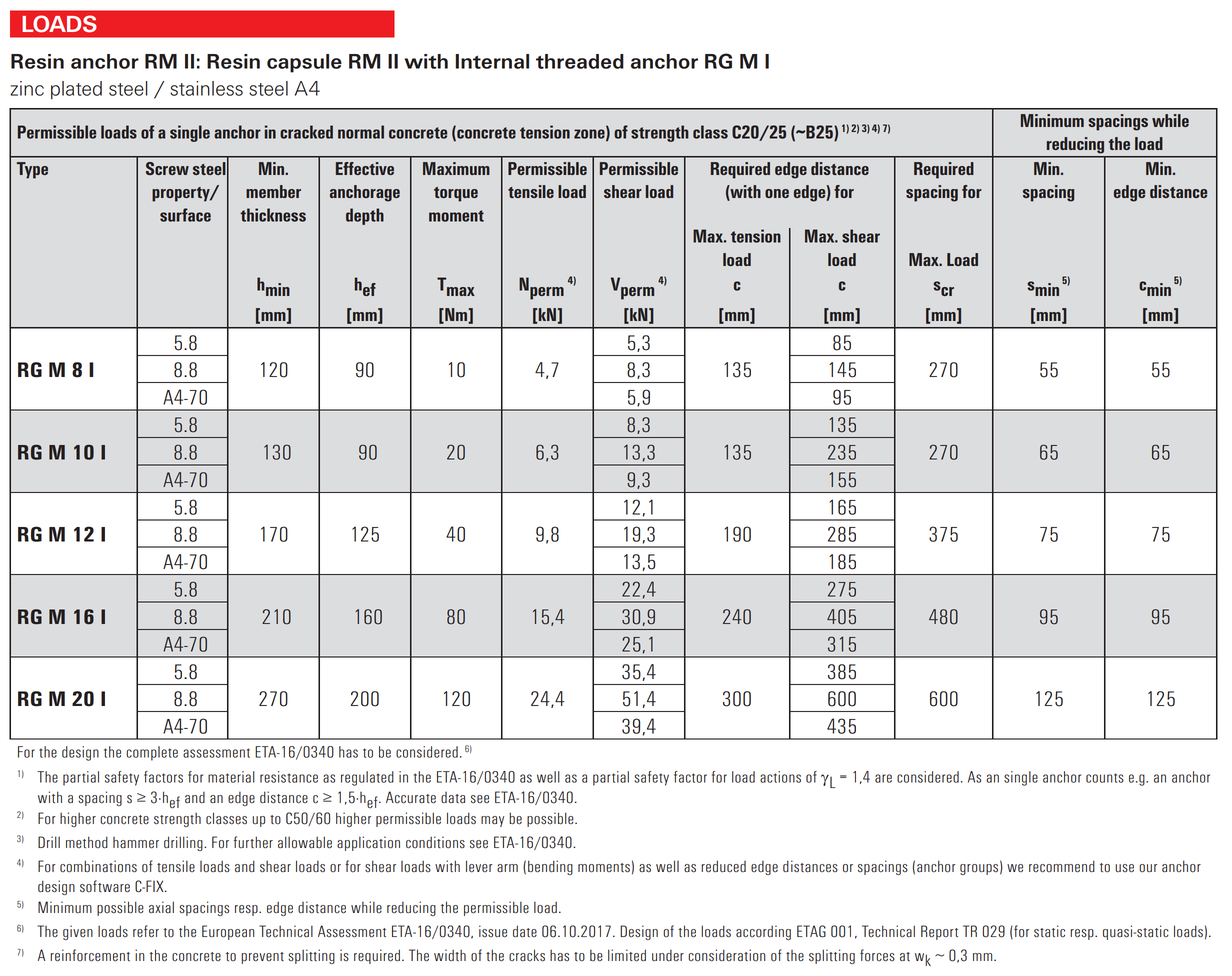  I want to click on Maximum, so click(456, 168).
